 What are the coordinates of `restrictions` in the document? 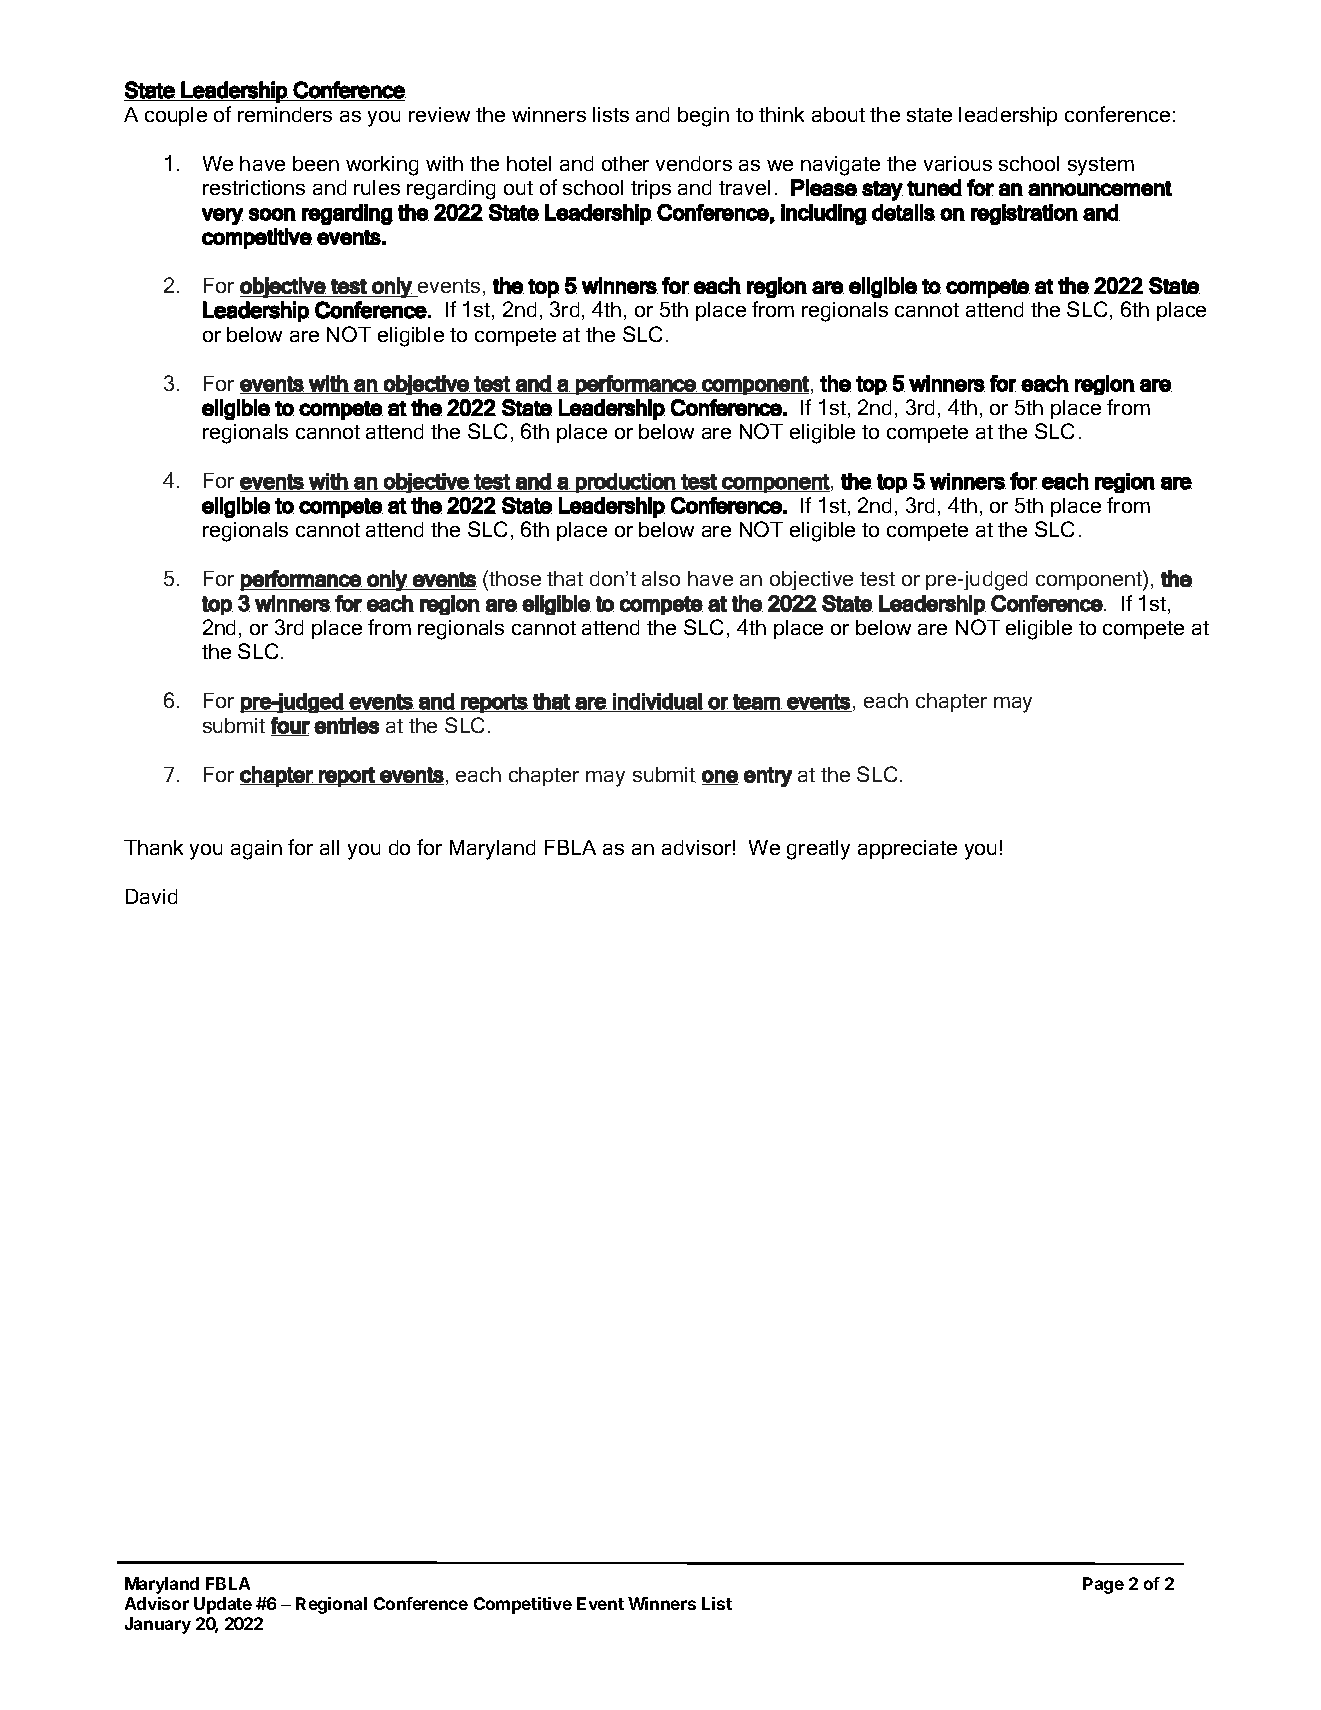 It's located at (254, 187).
